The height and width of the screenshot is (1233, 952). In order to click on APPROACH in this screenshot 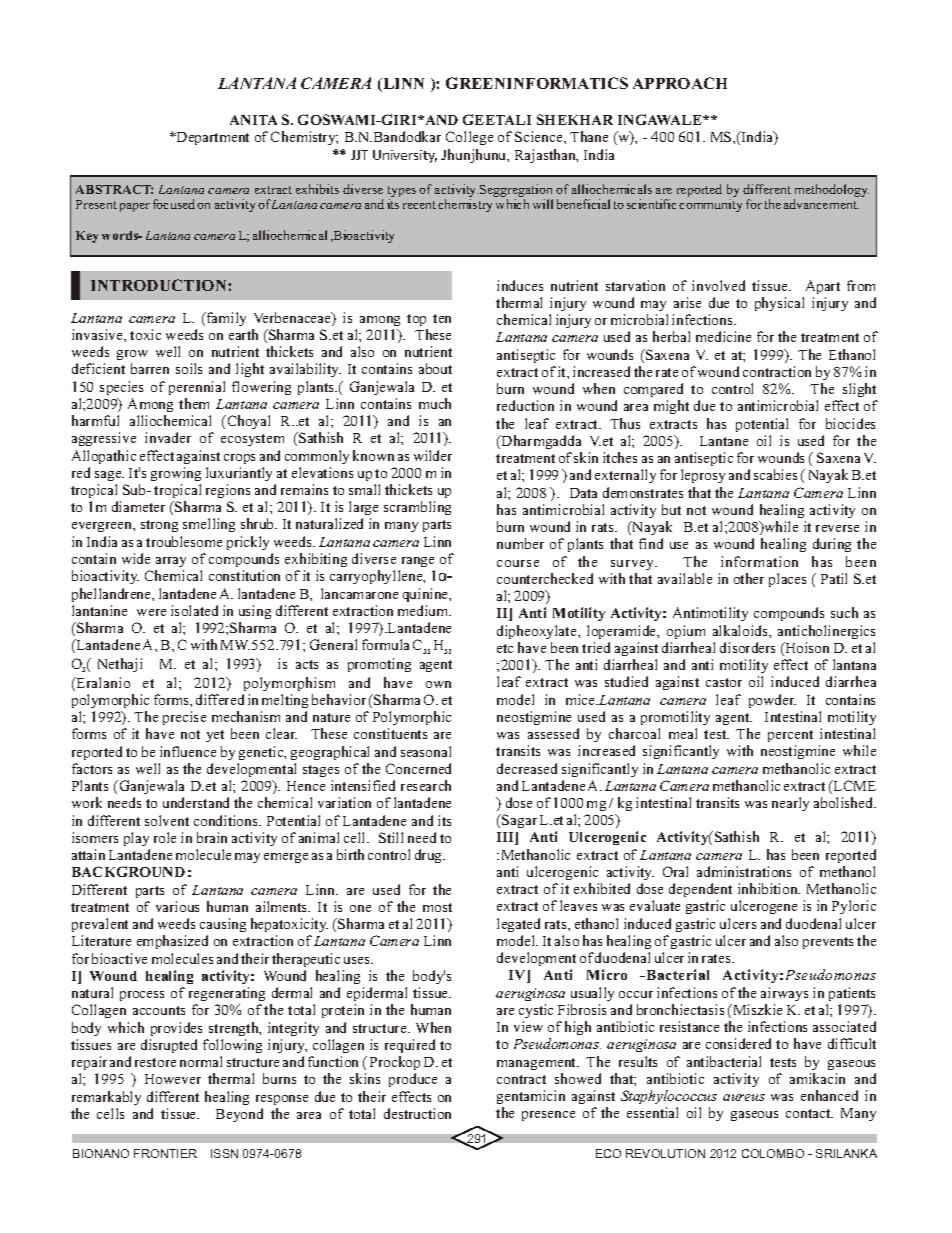, I will do `click(680, 83)`.
